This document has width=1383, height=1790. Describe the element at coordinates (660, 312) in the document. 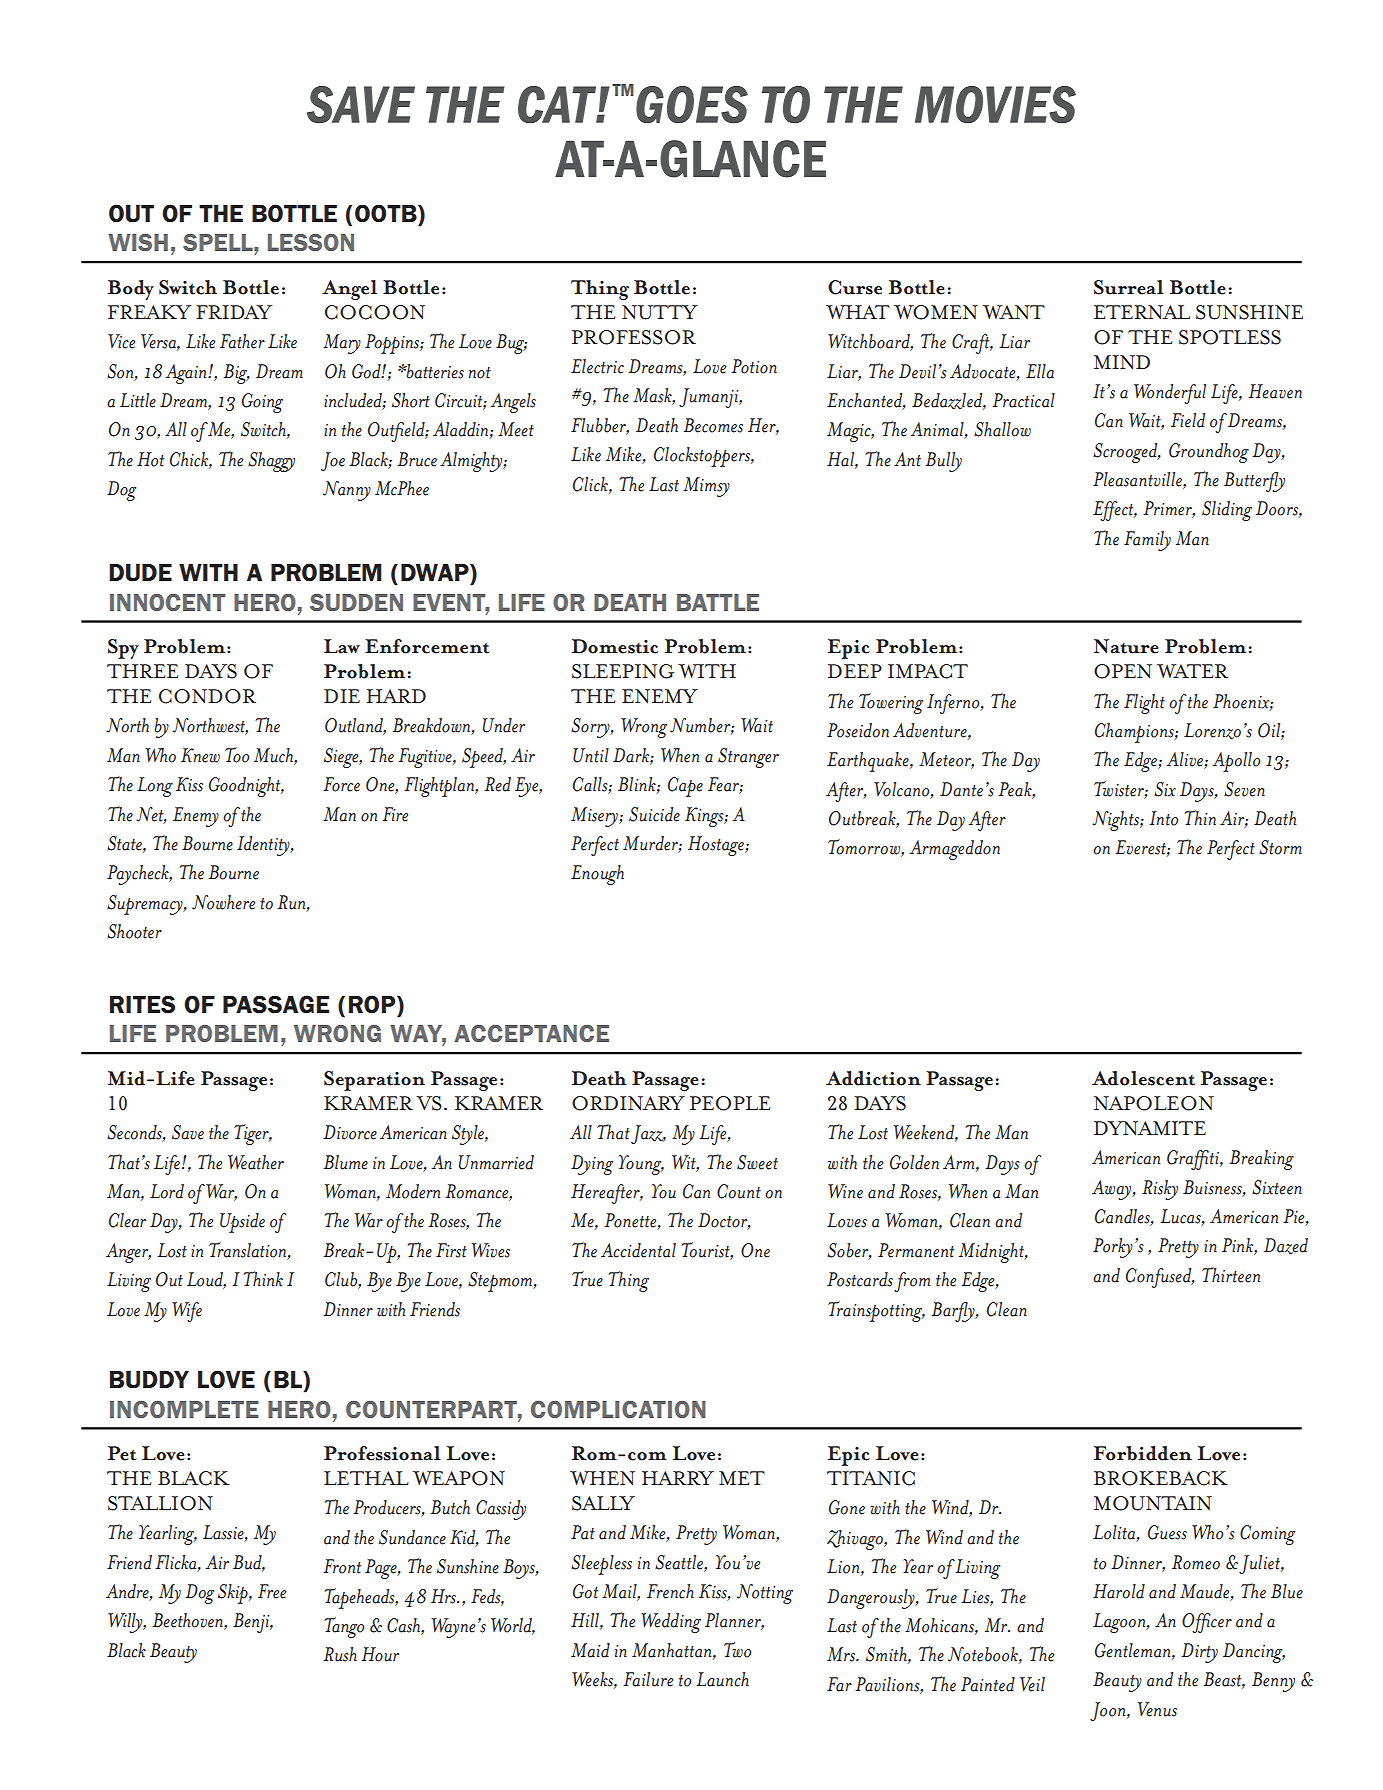

I see `Nutty` at that location.
